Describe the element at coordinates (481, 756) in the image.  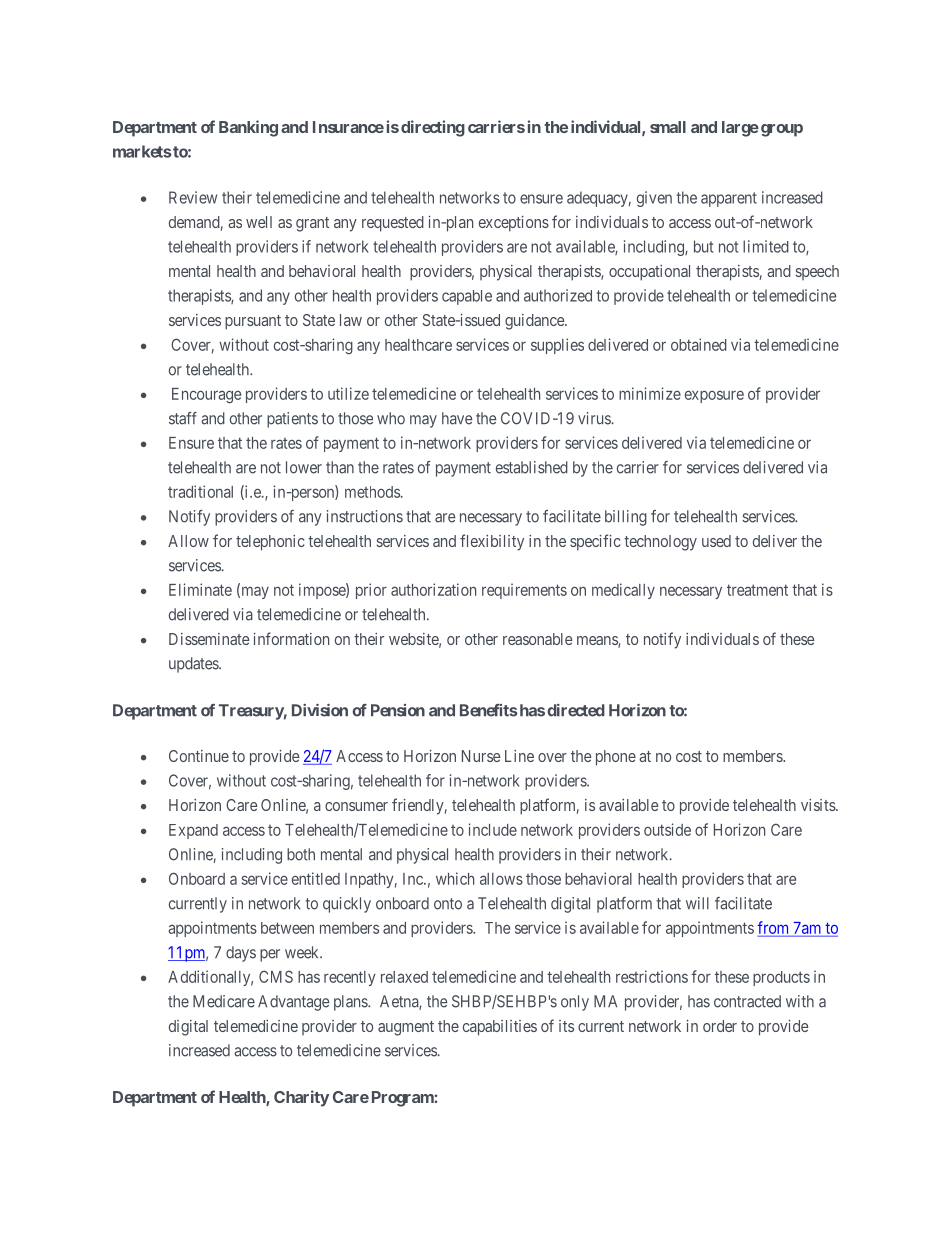
I see `Nurse` at that location.
